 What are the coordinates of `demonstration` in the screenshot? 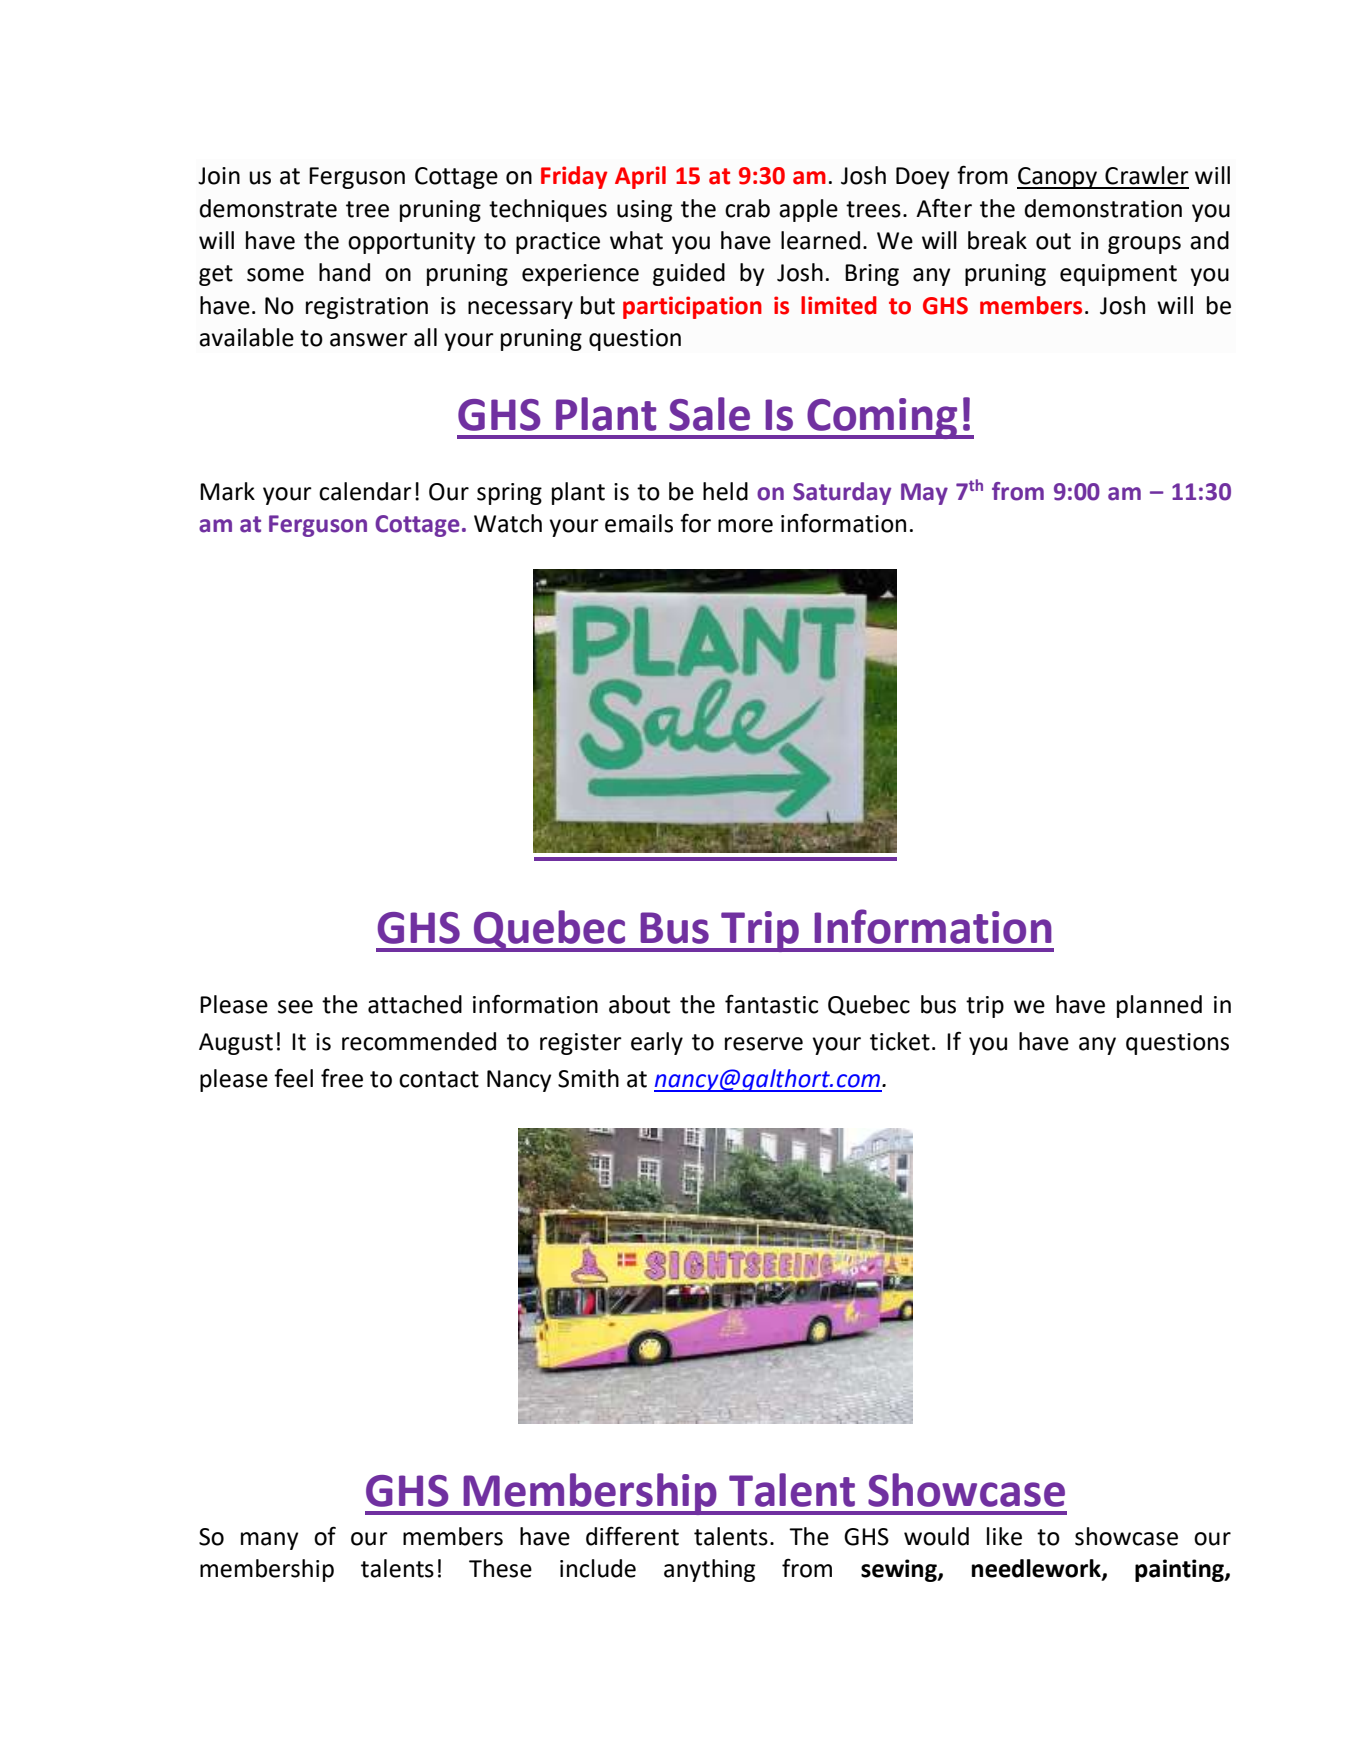 It's located at (1103, 208).
